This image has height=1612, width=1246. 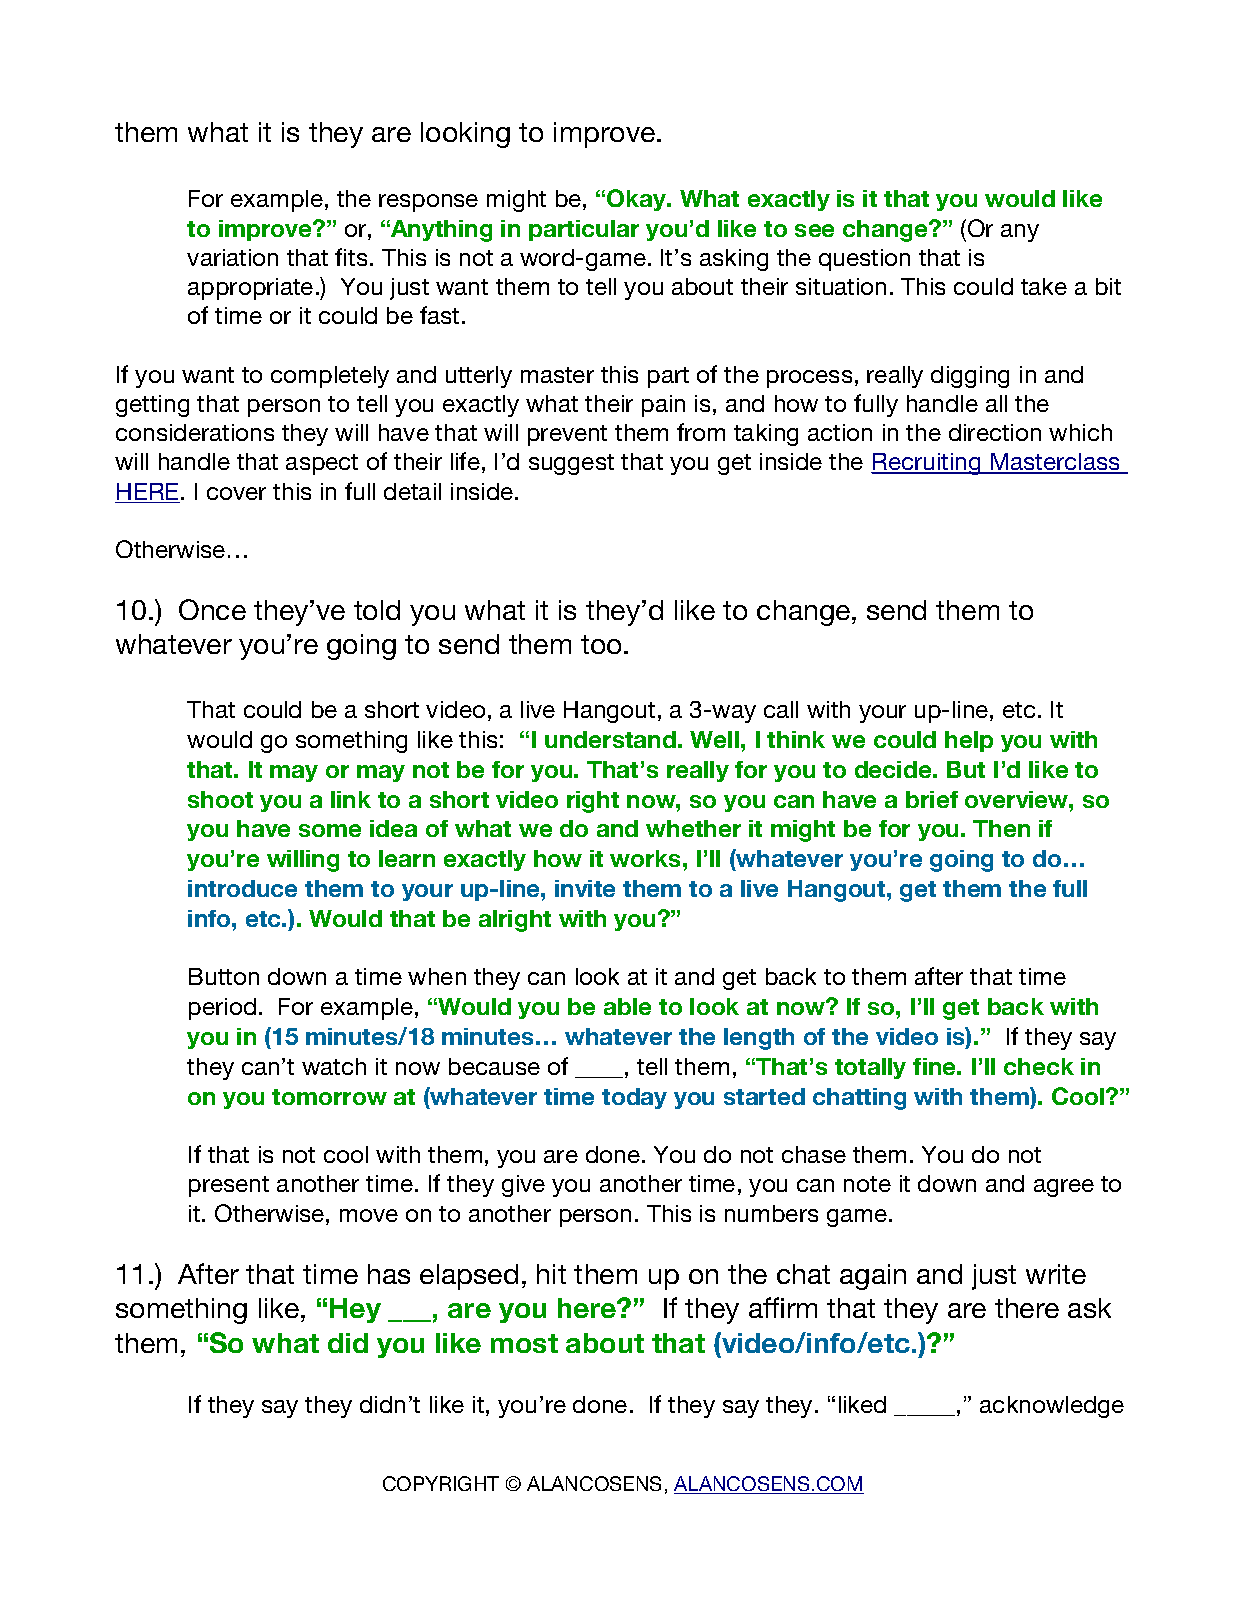 What do you see at coordinates (1039, 1066) in the image?
I see `check` at bounding box center [1039, 1066].
